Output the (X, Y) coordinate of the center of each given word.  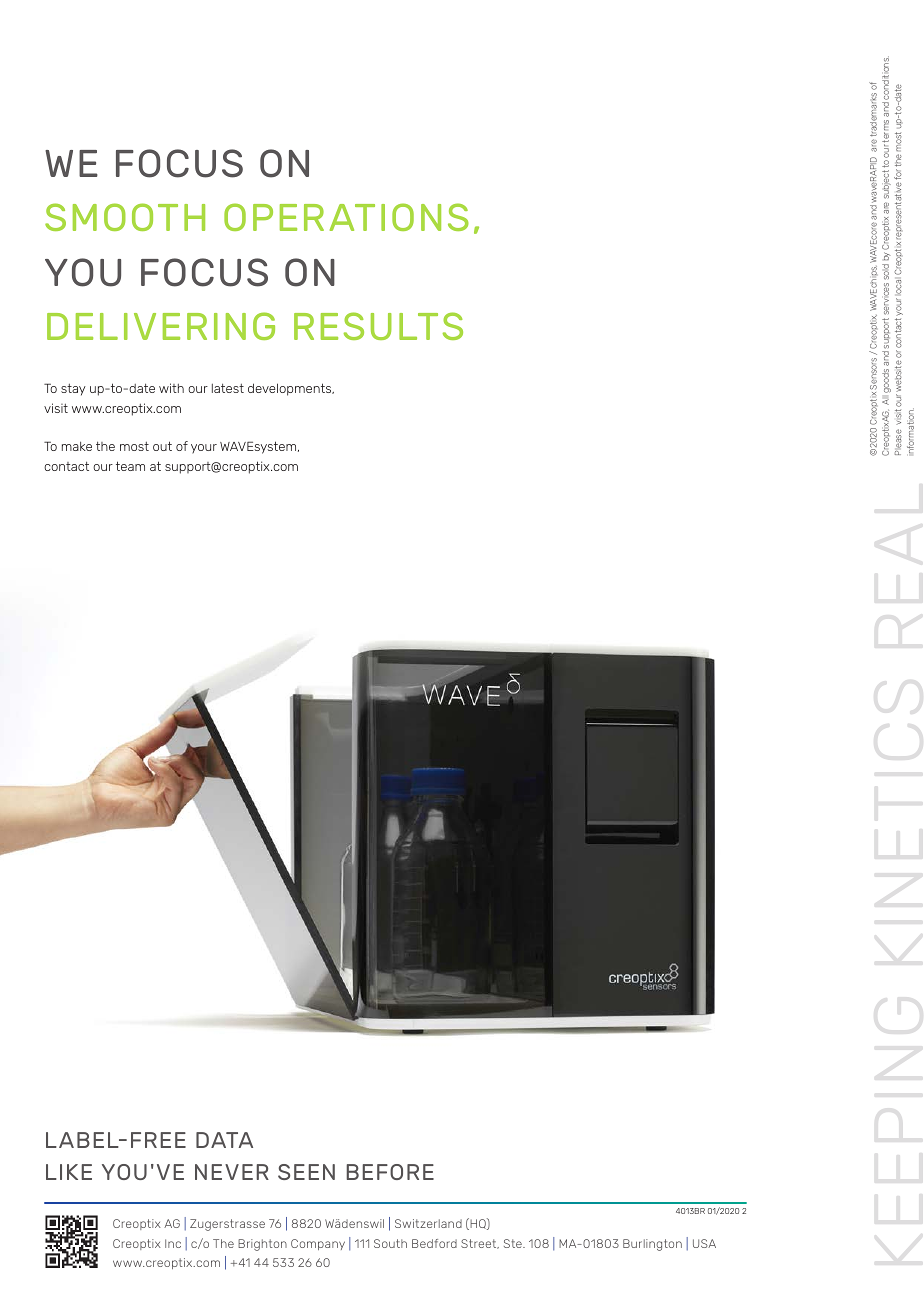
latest (228, 388)
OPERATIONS (346, 217)
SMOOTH (125, 217)
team (130, 466)
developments (291, 389)
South (390, 1243)
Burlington (652, 1245)
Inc (173, 1243)
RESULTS (378, 326)
